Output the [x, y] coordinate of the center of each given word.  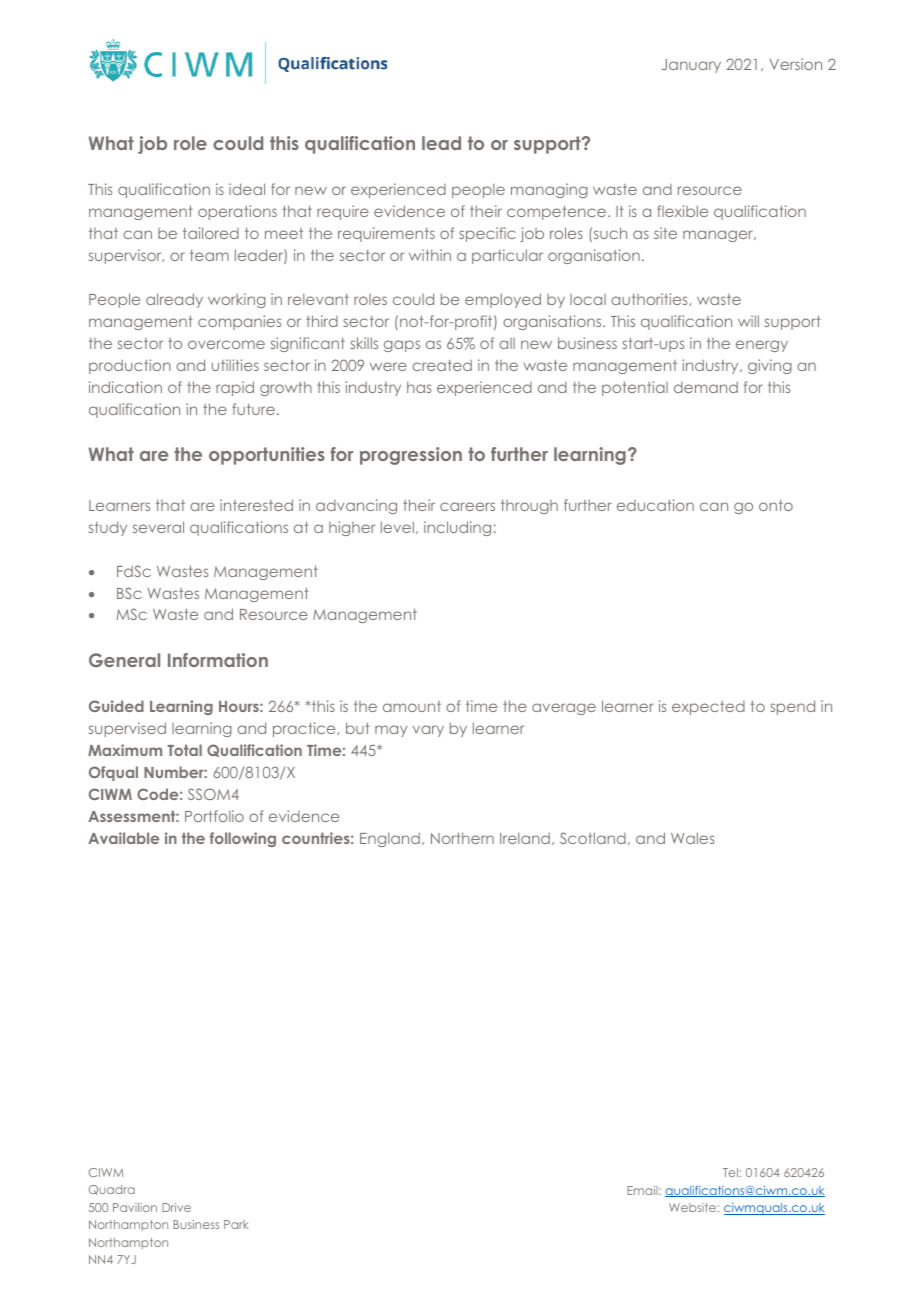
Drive [176, 1207]
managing [549, 190]
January [691, 66]
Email [643, 1190]
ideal [247, 189]
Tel [730, 1172]
